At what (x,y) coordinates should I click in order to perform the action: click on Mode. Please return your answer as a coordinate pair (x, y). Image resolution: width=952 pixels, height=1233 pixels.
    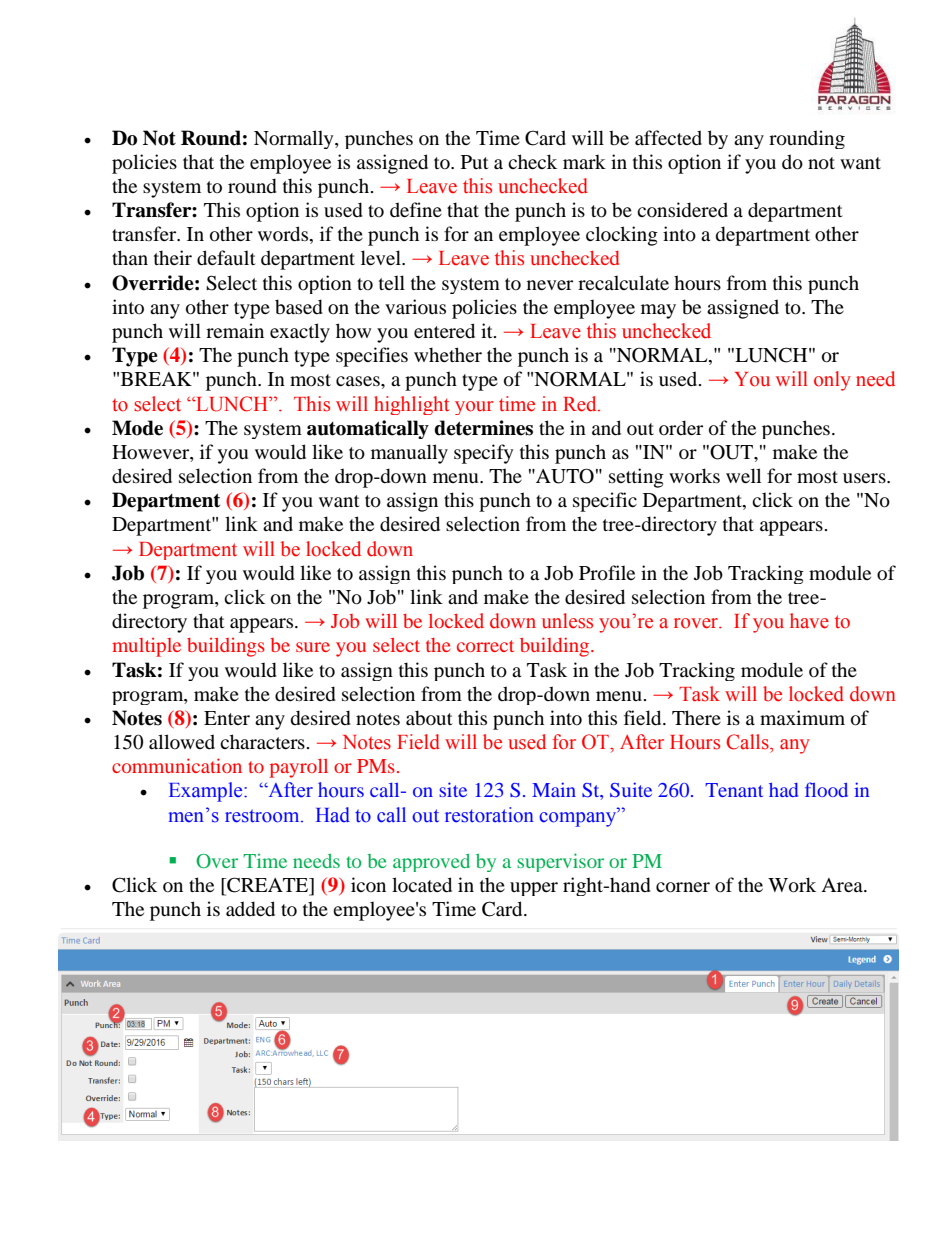
    Looking at the image, I should click on (137, 428).
